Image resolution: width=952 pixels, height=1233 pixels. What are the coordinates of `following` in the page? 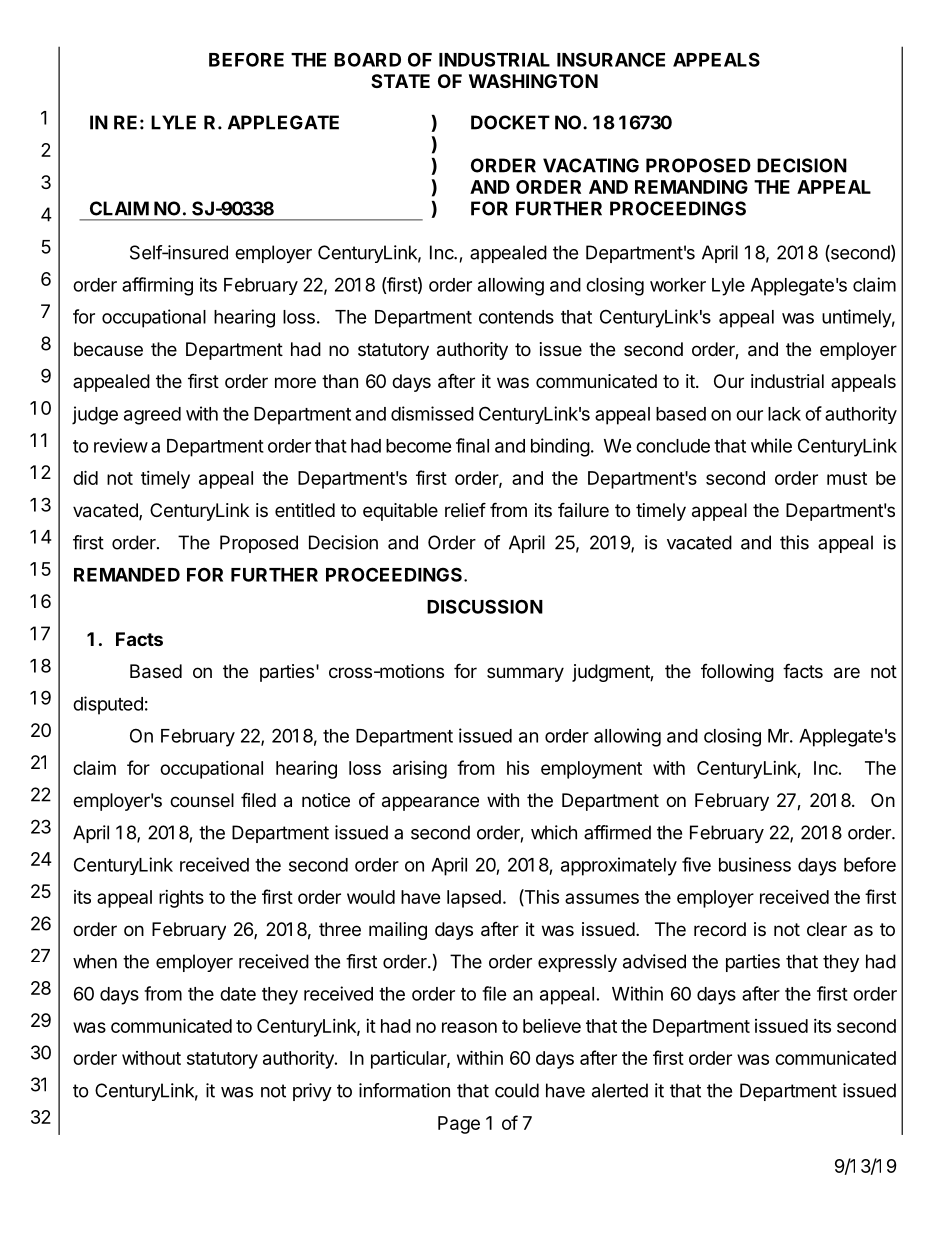 It's located at (737, 673).
